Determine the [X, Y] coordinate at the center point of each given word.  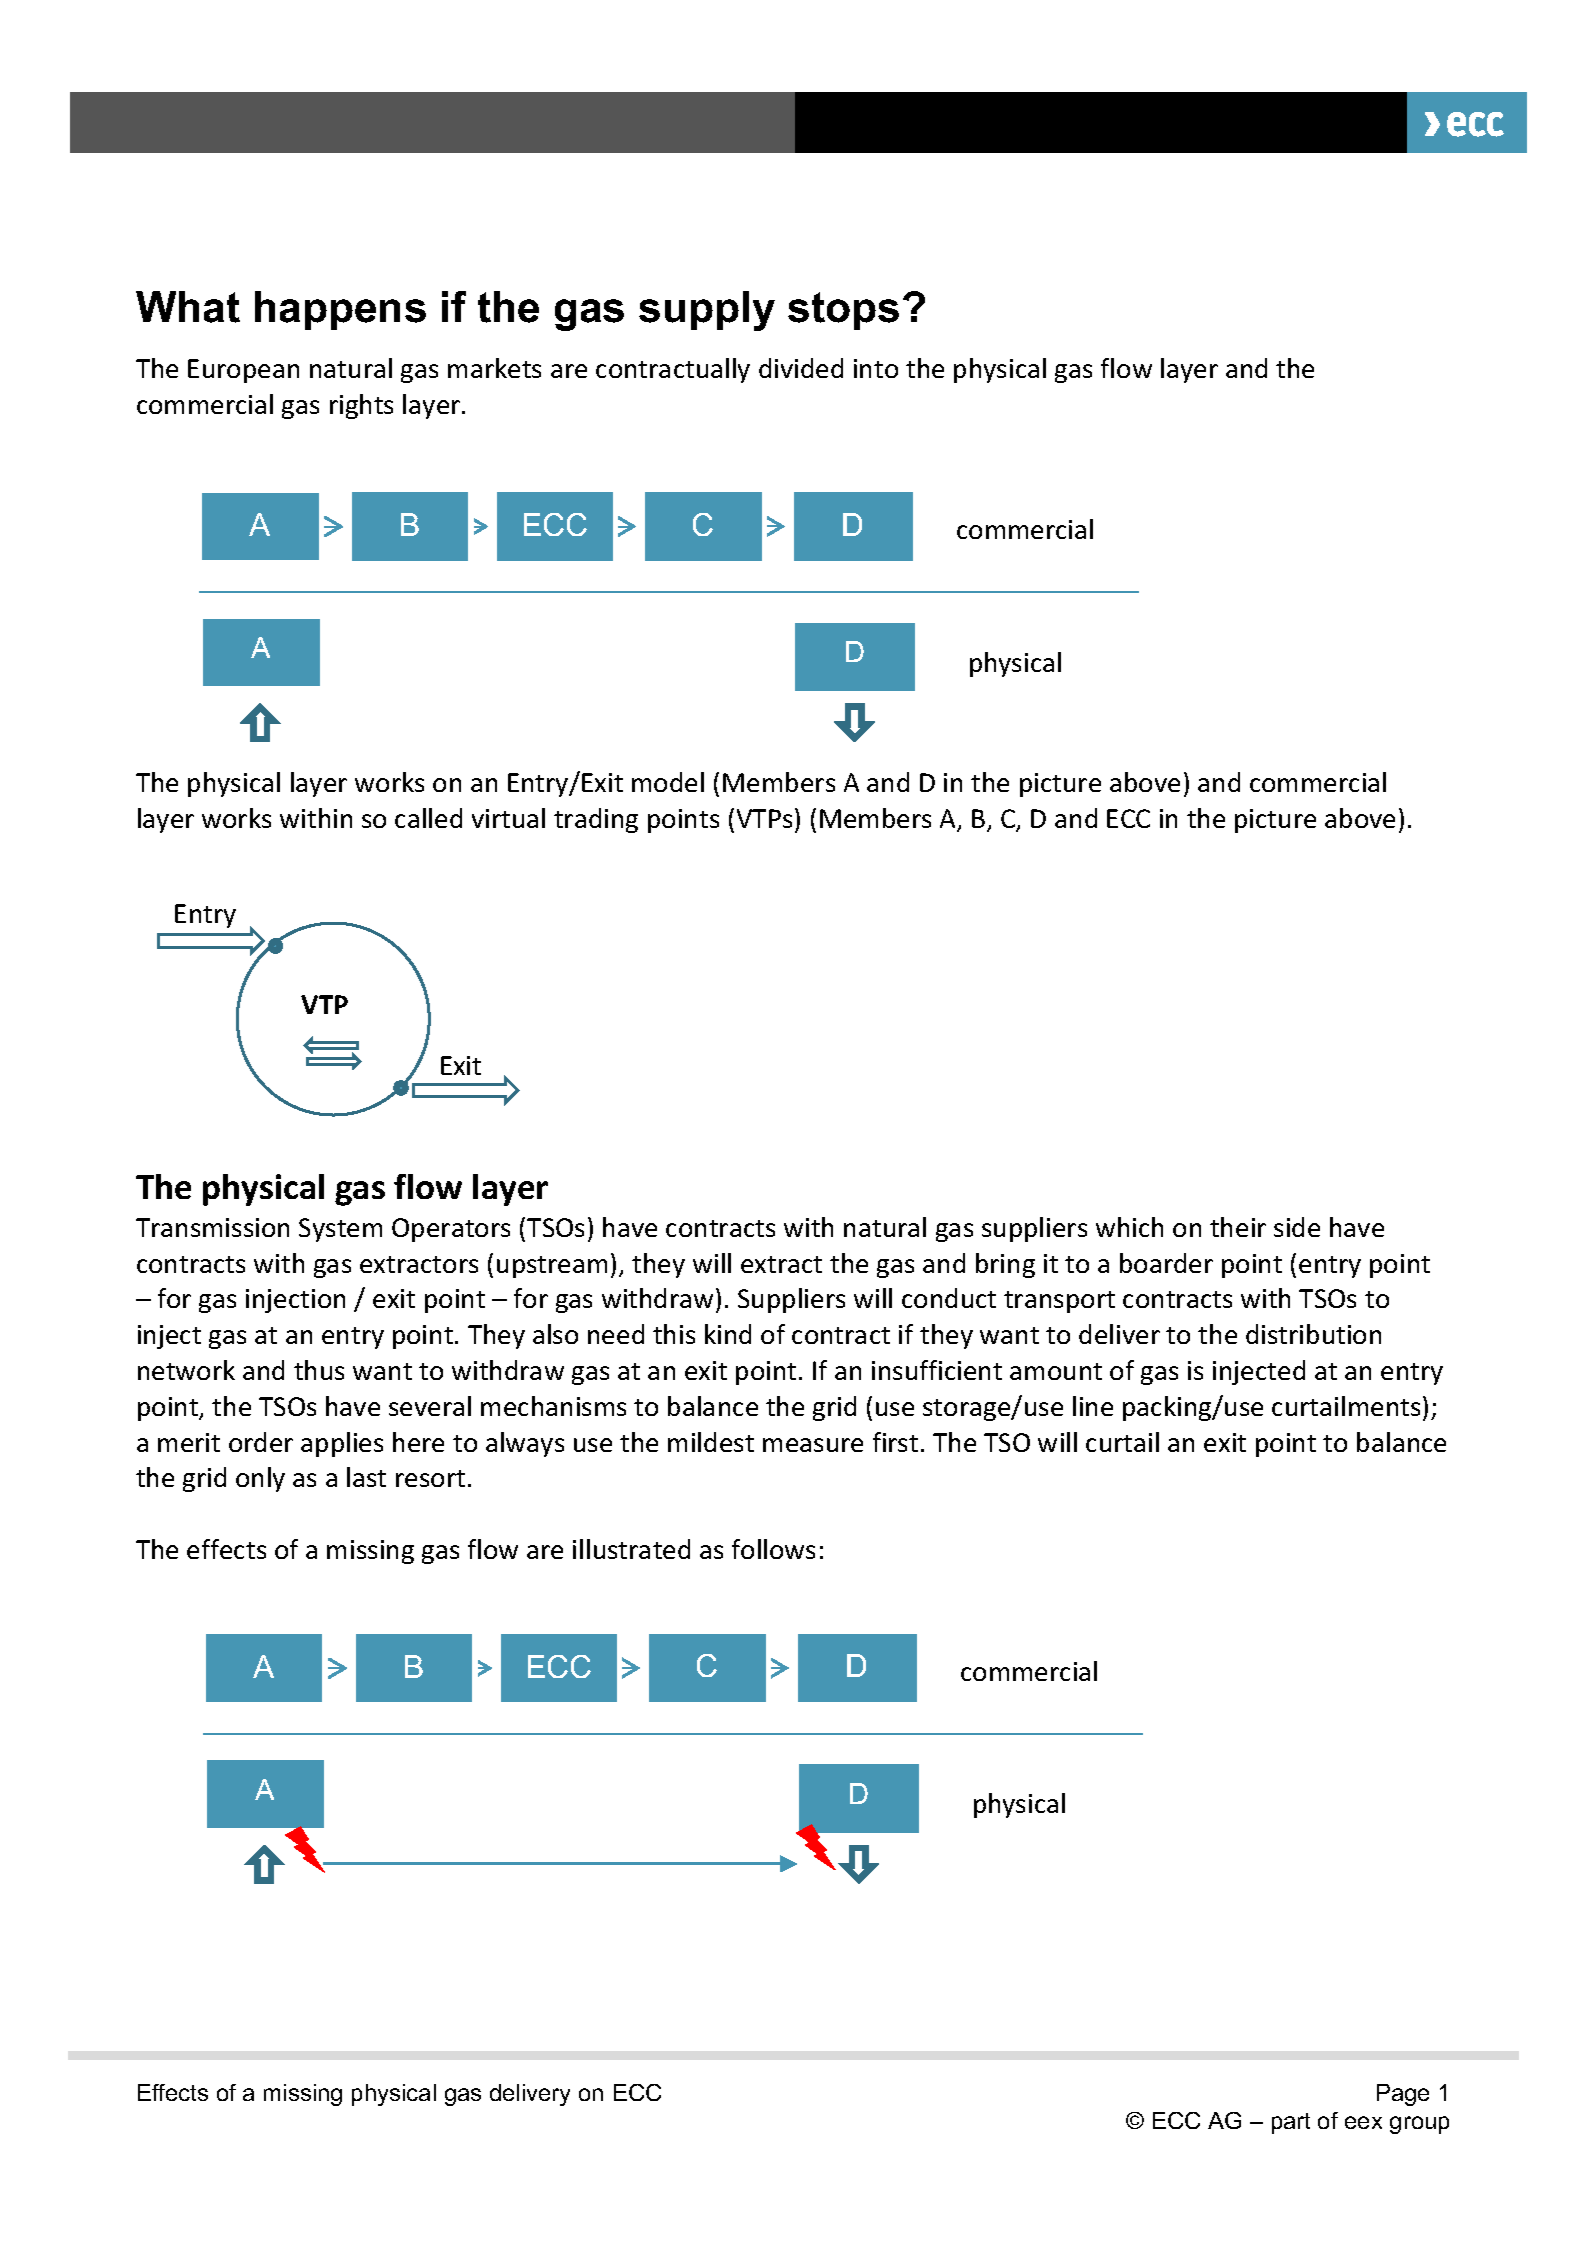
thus [319, 1370]
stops [843, 311]
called [428, 818]
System [340, 1230]
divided [801, 368]
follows [773, 1549]
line [1093, 1406]
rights [361, 406]
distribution [1313, 1334]
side [1297, 1227]
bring [1005, 1265]
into [876, 368]
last [366, 1477]
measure [813, 1445]
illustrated [631, 1549]
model [668, 782]
